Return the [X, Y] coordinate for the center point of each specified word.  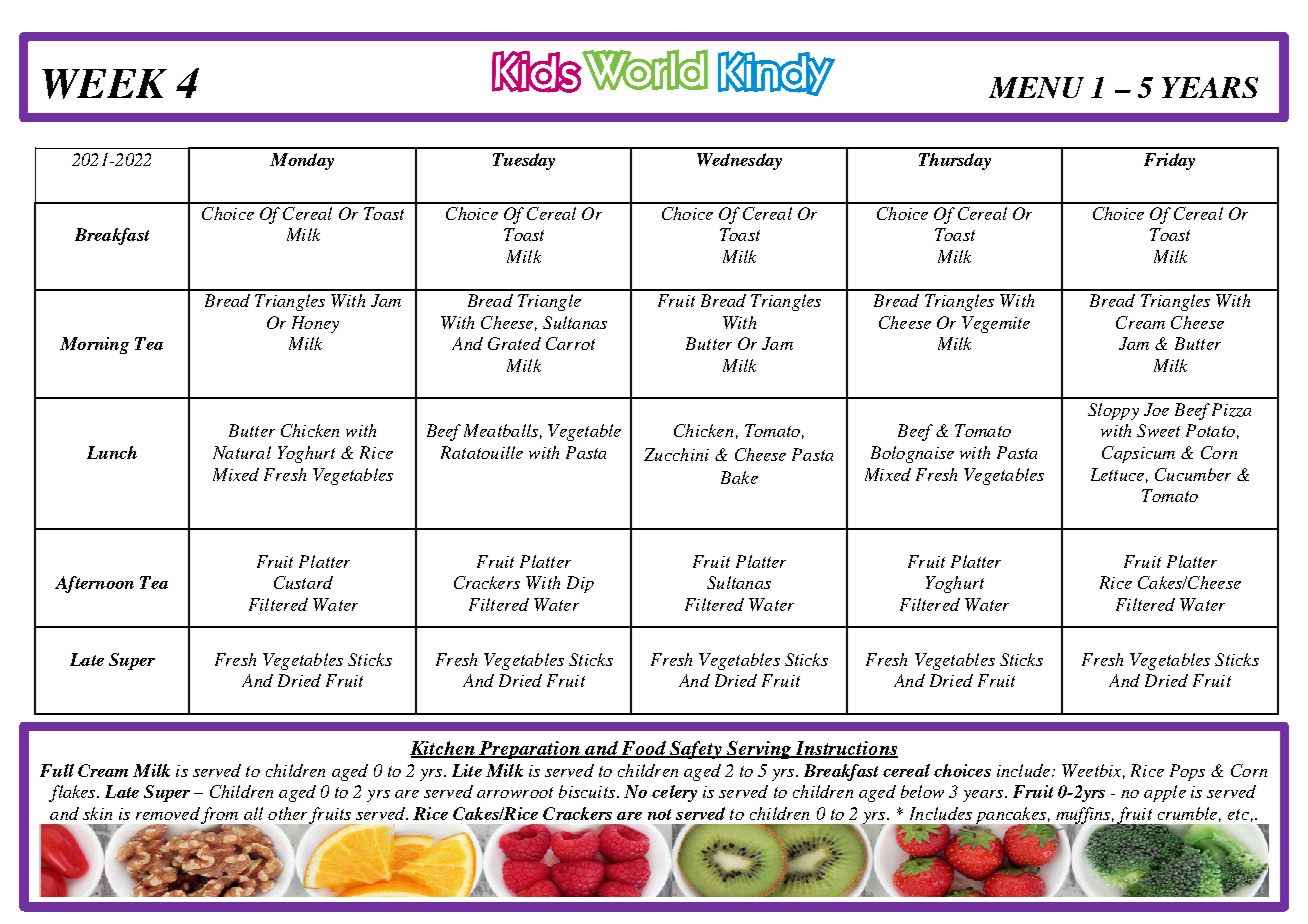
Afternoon [94, 584]
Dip [580, 584]
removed [168, 813]
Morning [94, 345]
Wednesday [739, 161]
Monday [302, 161]
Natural [242, 452]
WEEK [104, 84]
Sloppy [1113, 411]
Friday [1169, 161]
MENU [1036, 87]
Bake [739, 477]
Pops [1187, 772]
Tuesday [524, 161]
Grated [514, 343]
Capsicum [1138, 454]
